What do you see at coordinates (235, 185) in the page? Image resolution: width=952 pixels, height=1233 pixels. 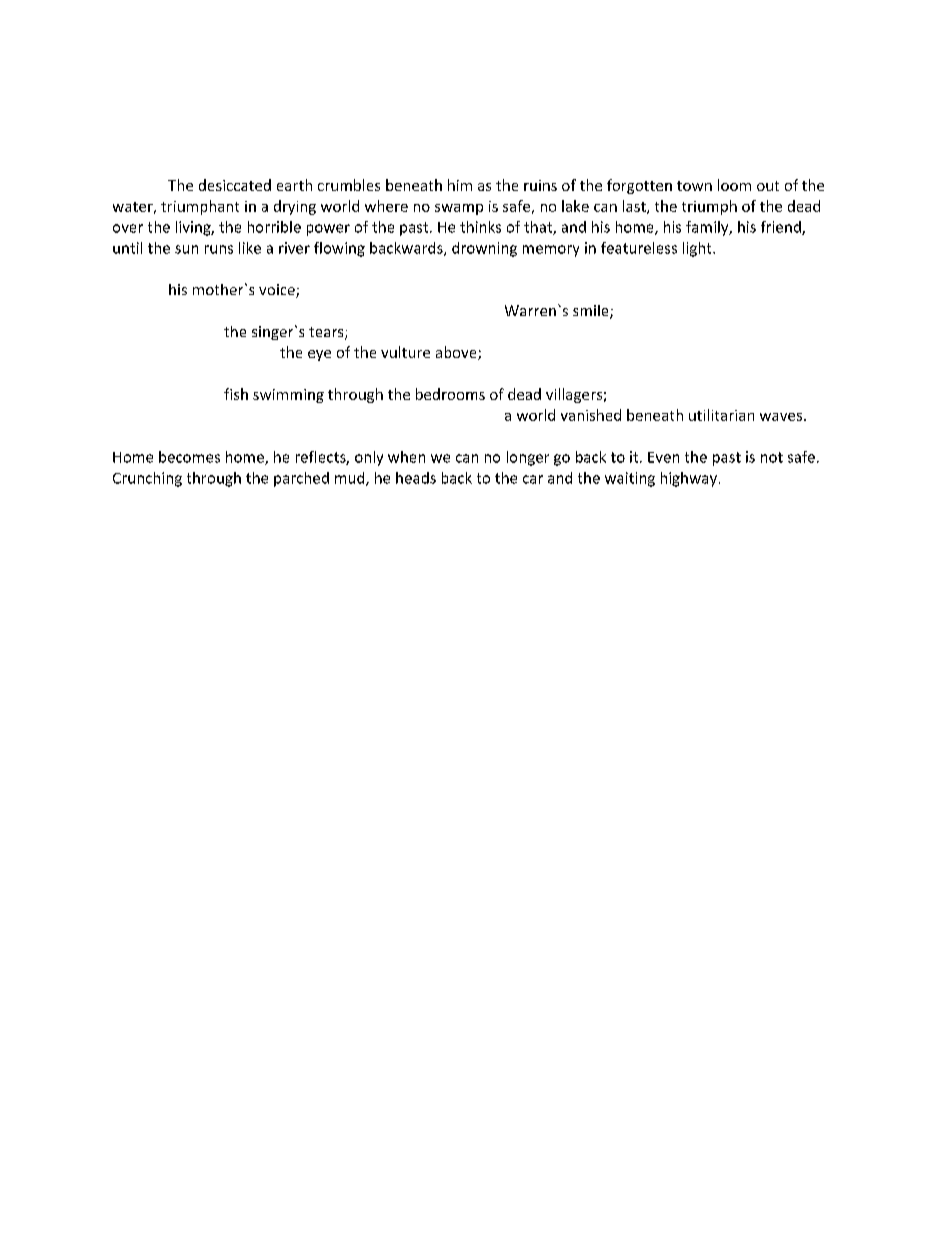 I see `desiccated` at bounding box center [235, 185].
